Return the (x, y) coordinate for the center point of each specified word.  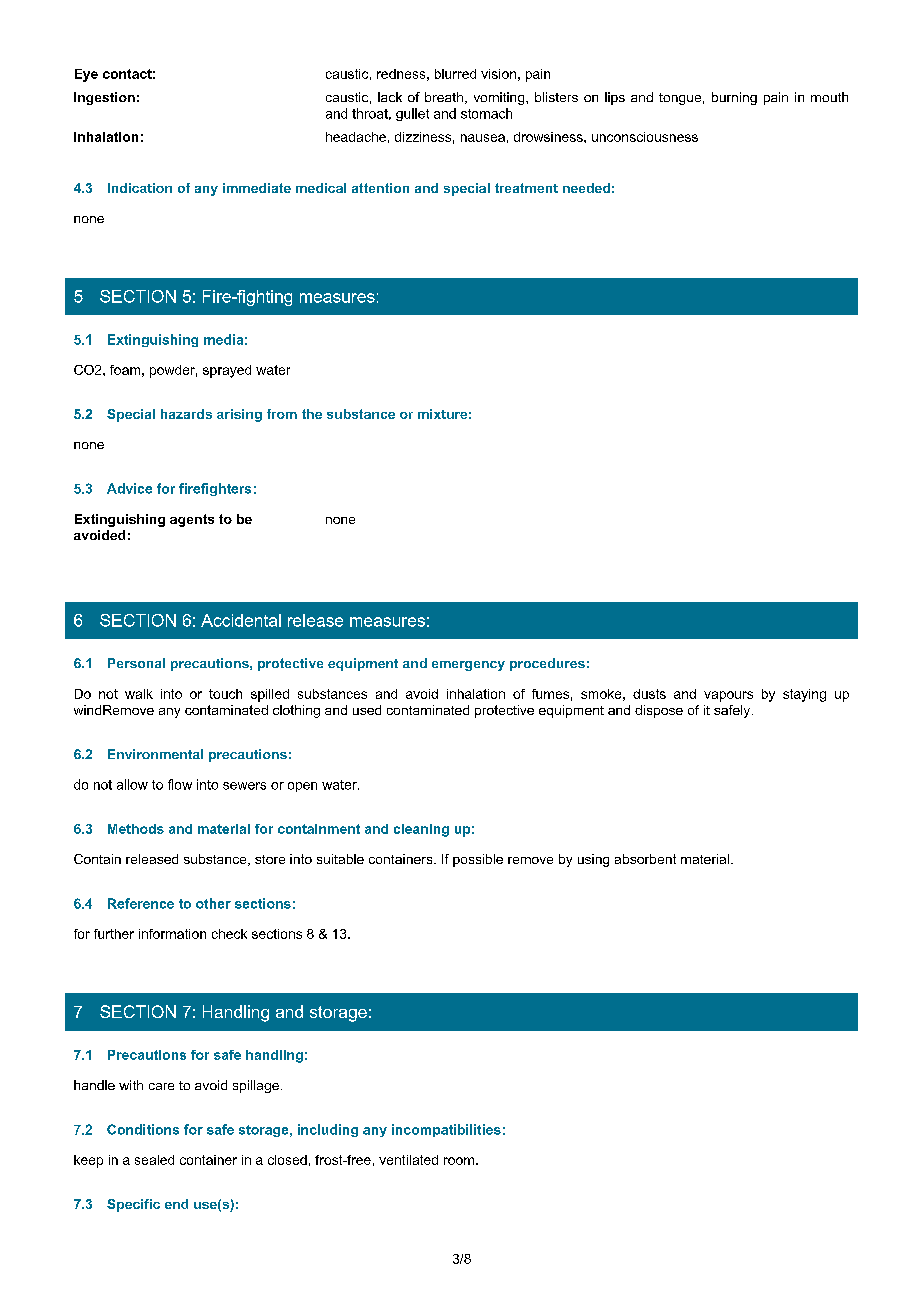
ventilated (408, 1160)
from (282, 414)
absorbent (645, 859)
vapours (728, 696)
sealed (154, 1160)
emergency (468, 666)
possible (478, 860)
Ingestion (104, 98)
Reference (141, 903)
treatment (526, 188)
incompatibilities (446, 1130)
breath (445, 98)
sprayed (227, 371)
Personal (136, 663)
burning (734, 98)
